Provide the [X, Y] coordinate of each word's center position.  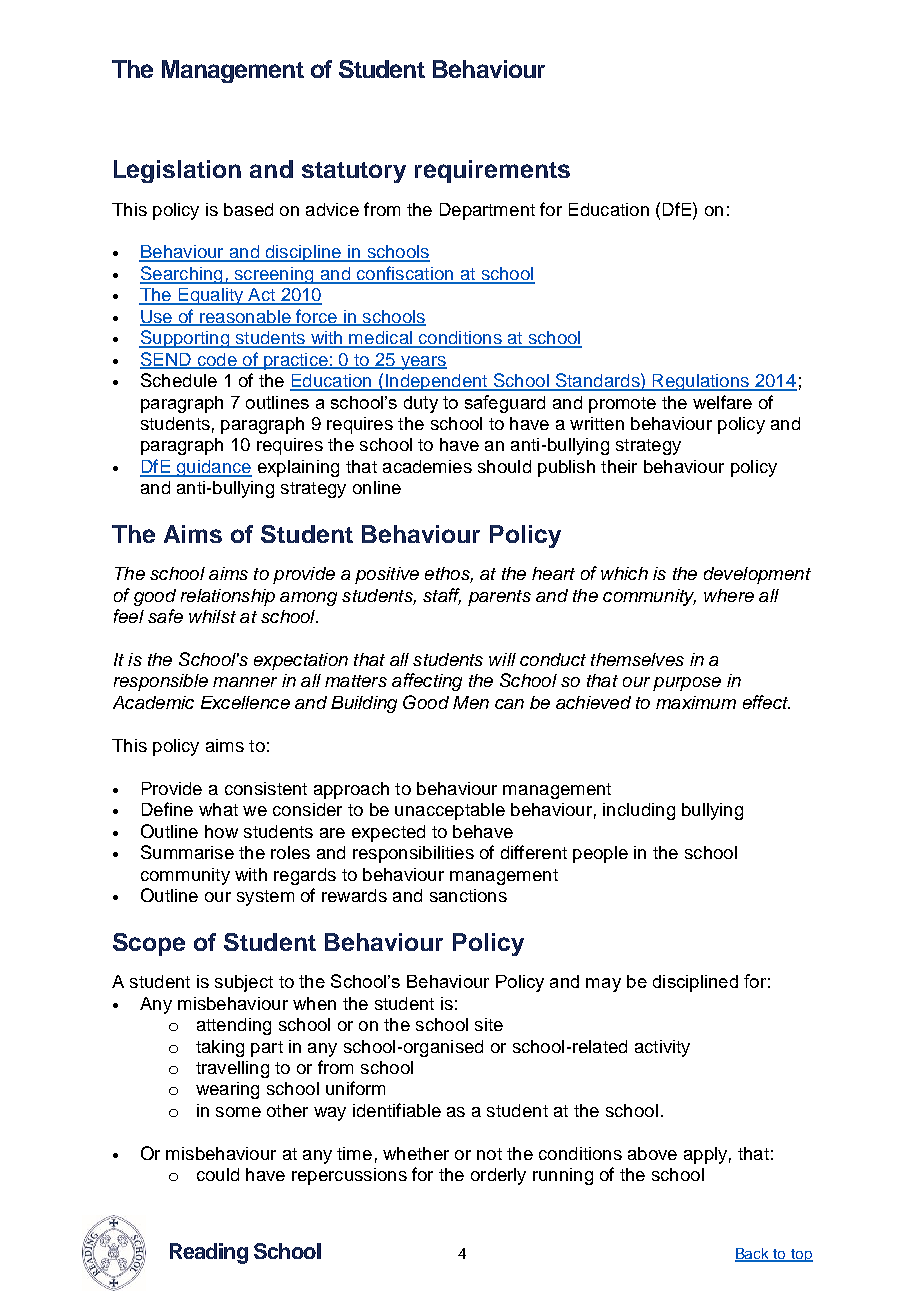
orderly [498, 1176]
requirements [492, 171]
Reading [209, 1253]
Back [753, 1255]
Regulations [700, 382]
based [248, 209]
